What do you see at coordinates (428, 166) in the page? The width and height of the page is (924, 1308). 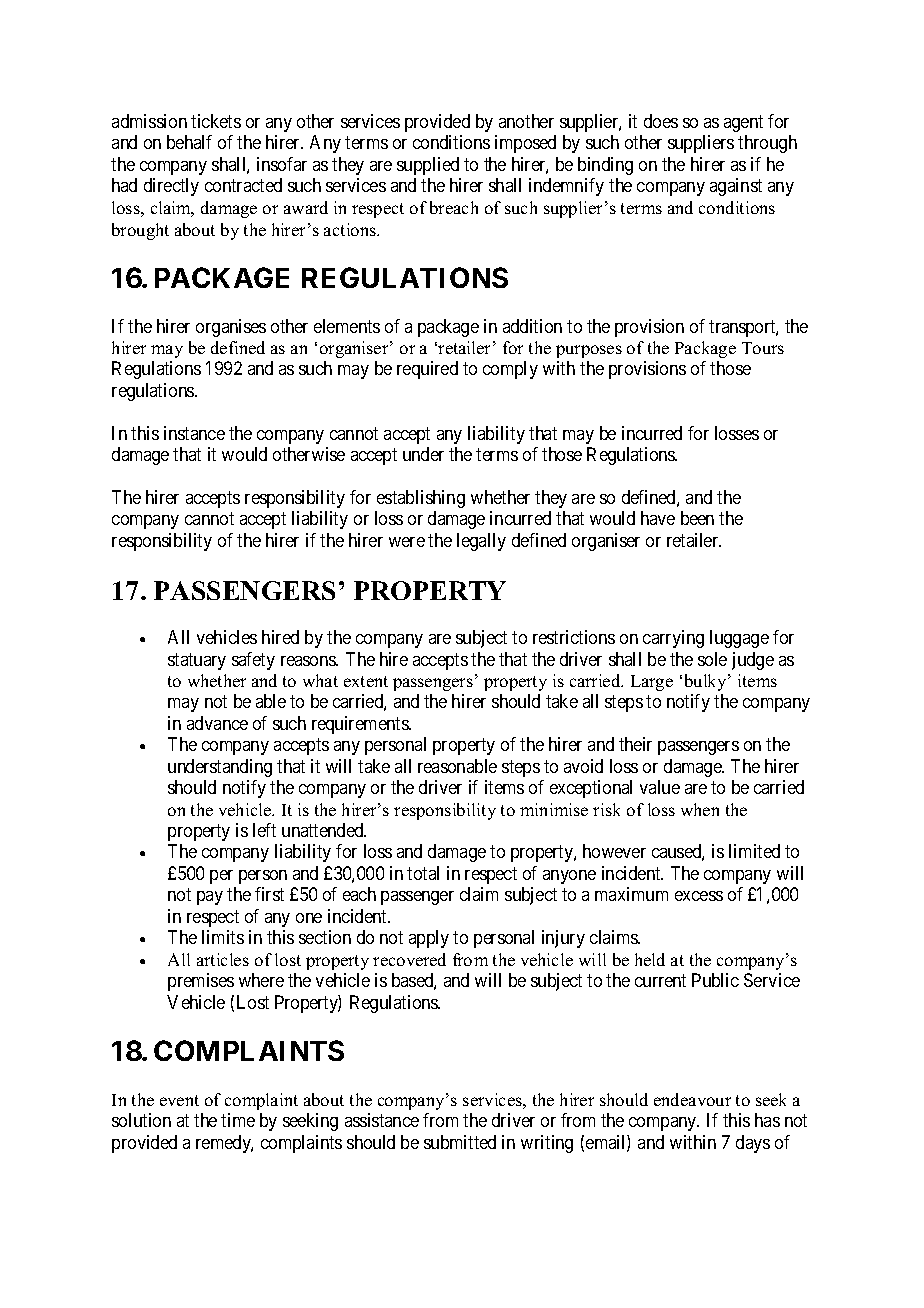 I see `supplied` at bounding box center [428, 166].
